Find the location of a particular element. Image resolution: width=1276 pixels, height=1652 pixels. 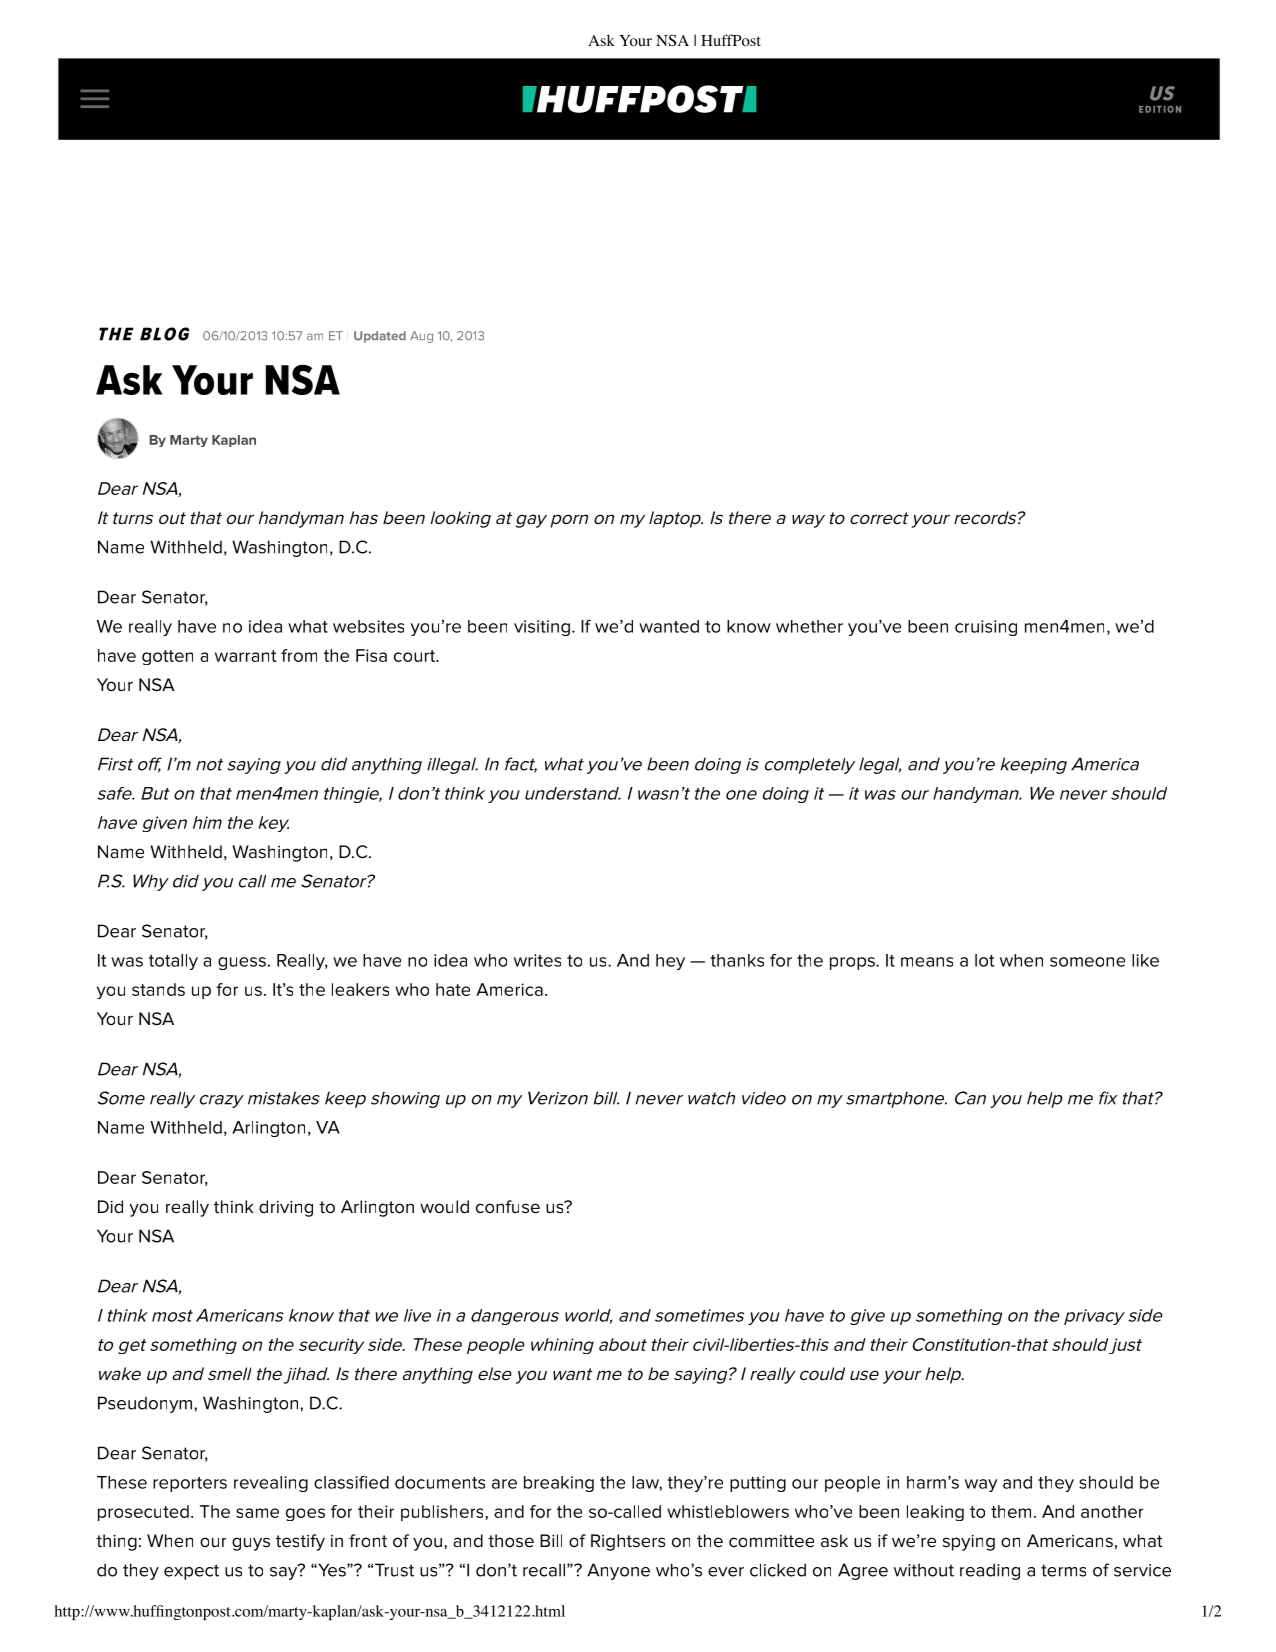

cruising is located at coordinates (986, 628).
